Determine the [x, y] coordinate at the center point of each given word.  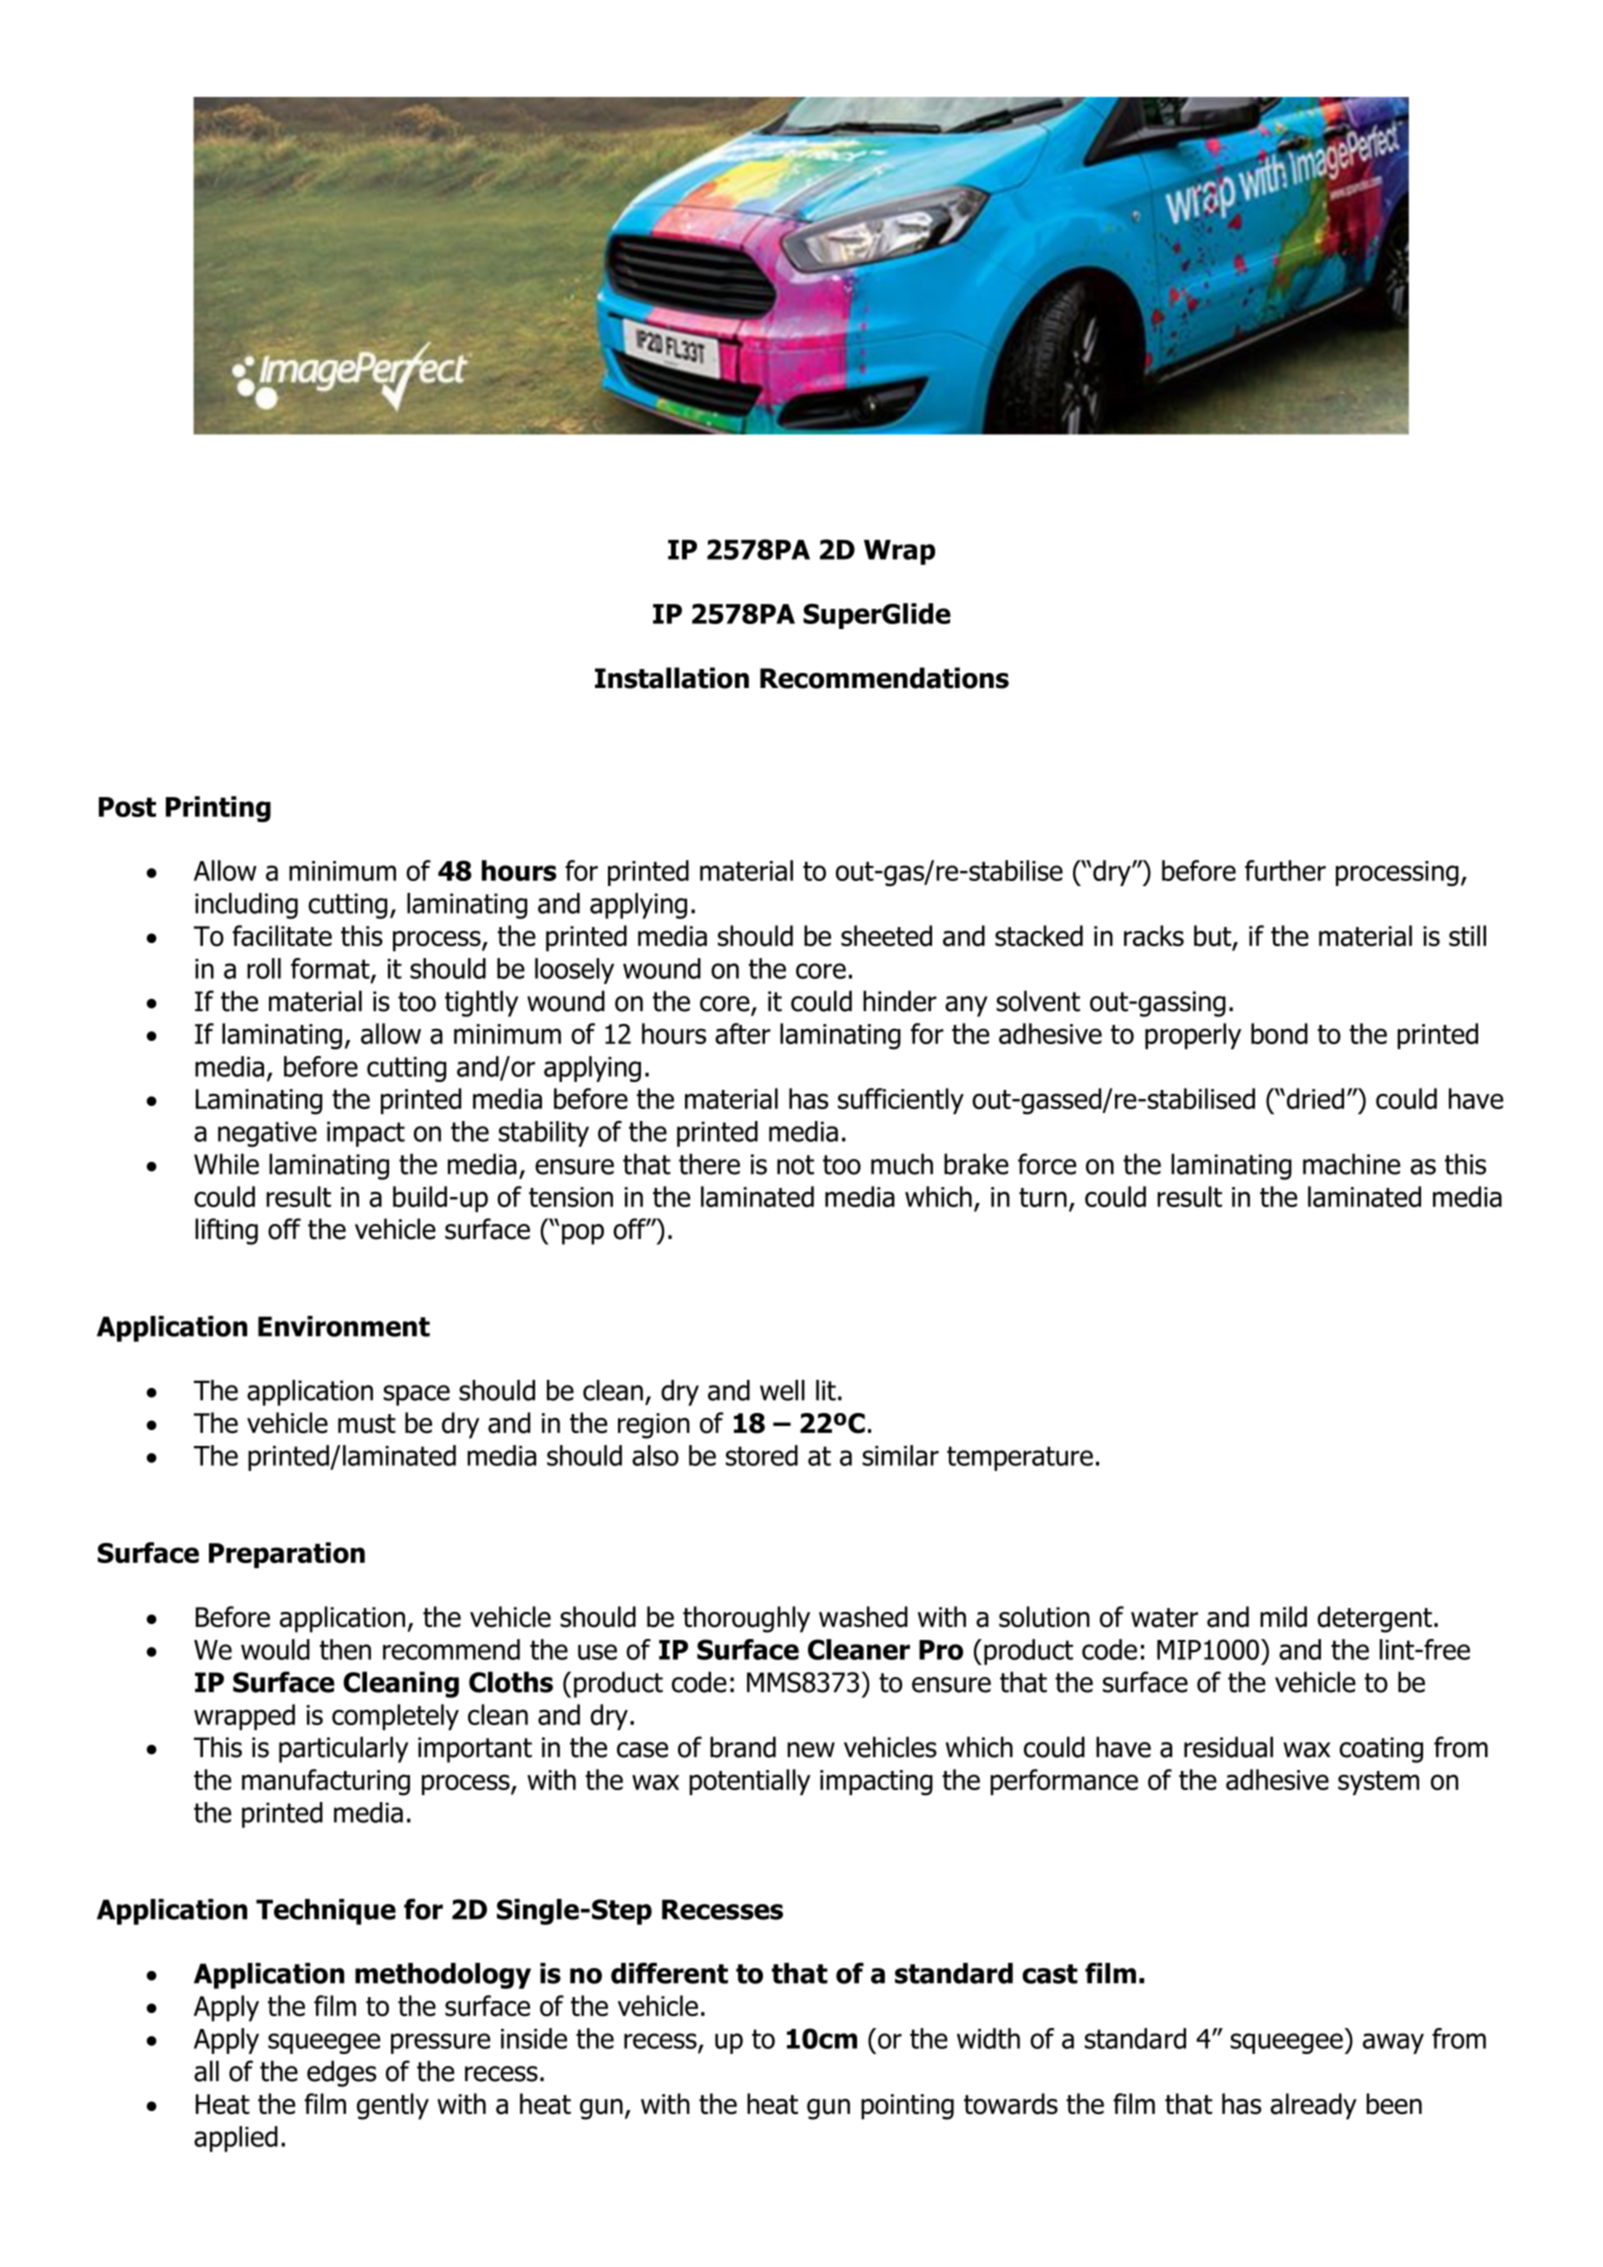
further [1285, 870]
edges [341, 2073]
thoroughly [746, 1619]
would [275, 1649]
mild [1283, 1617]
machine [1351, 1164]
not [795, 1165]
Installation [672, 678]
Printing [218, 809]
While [226, 1164]
